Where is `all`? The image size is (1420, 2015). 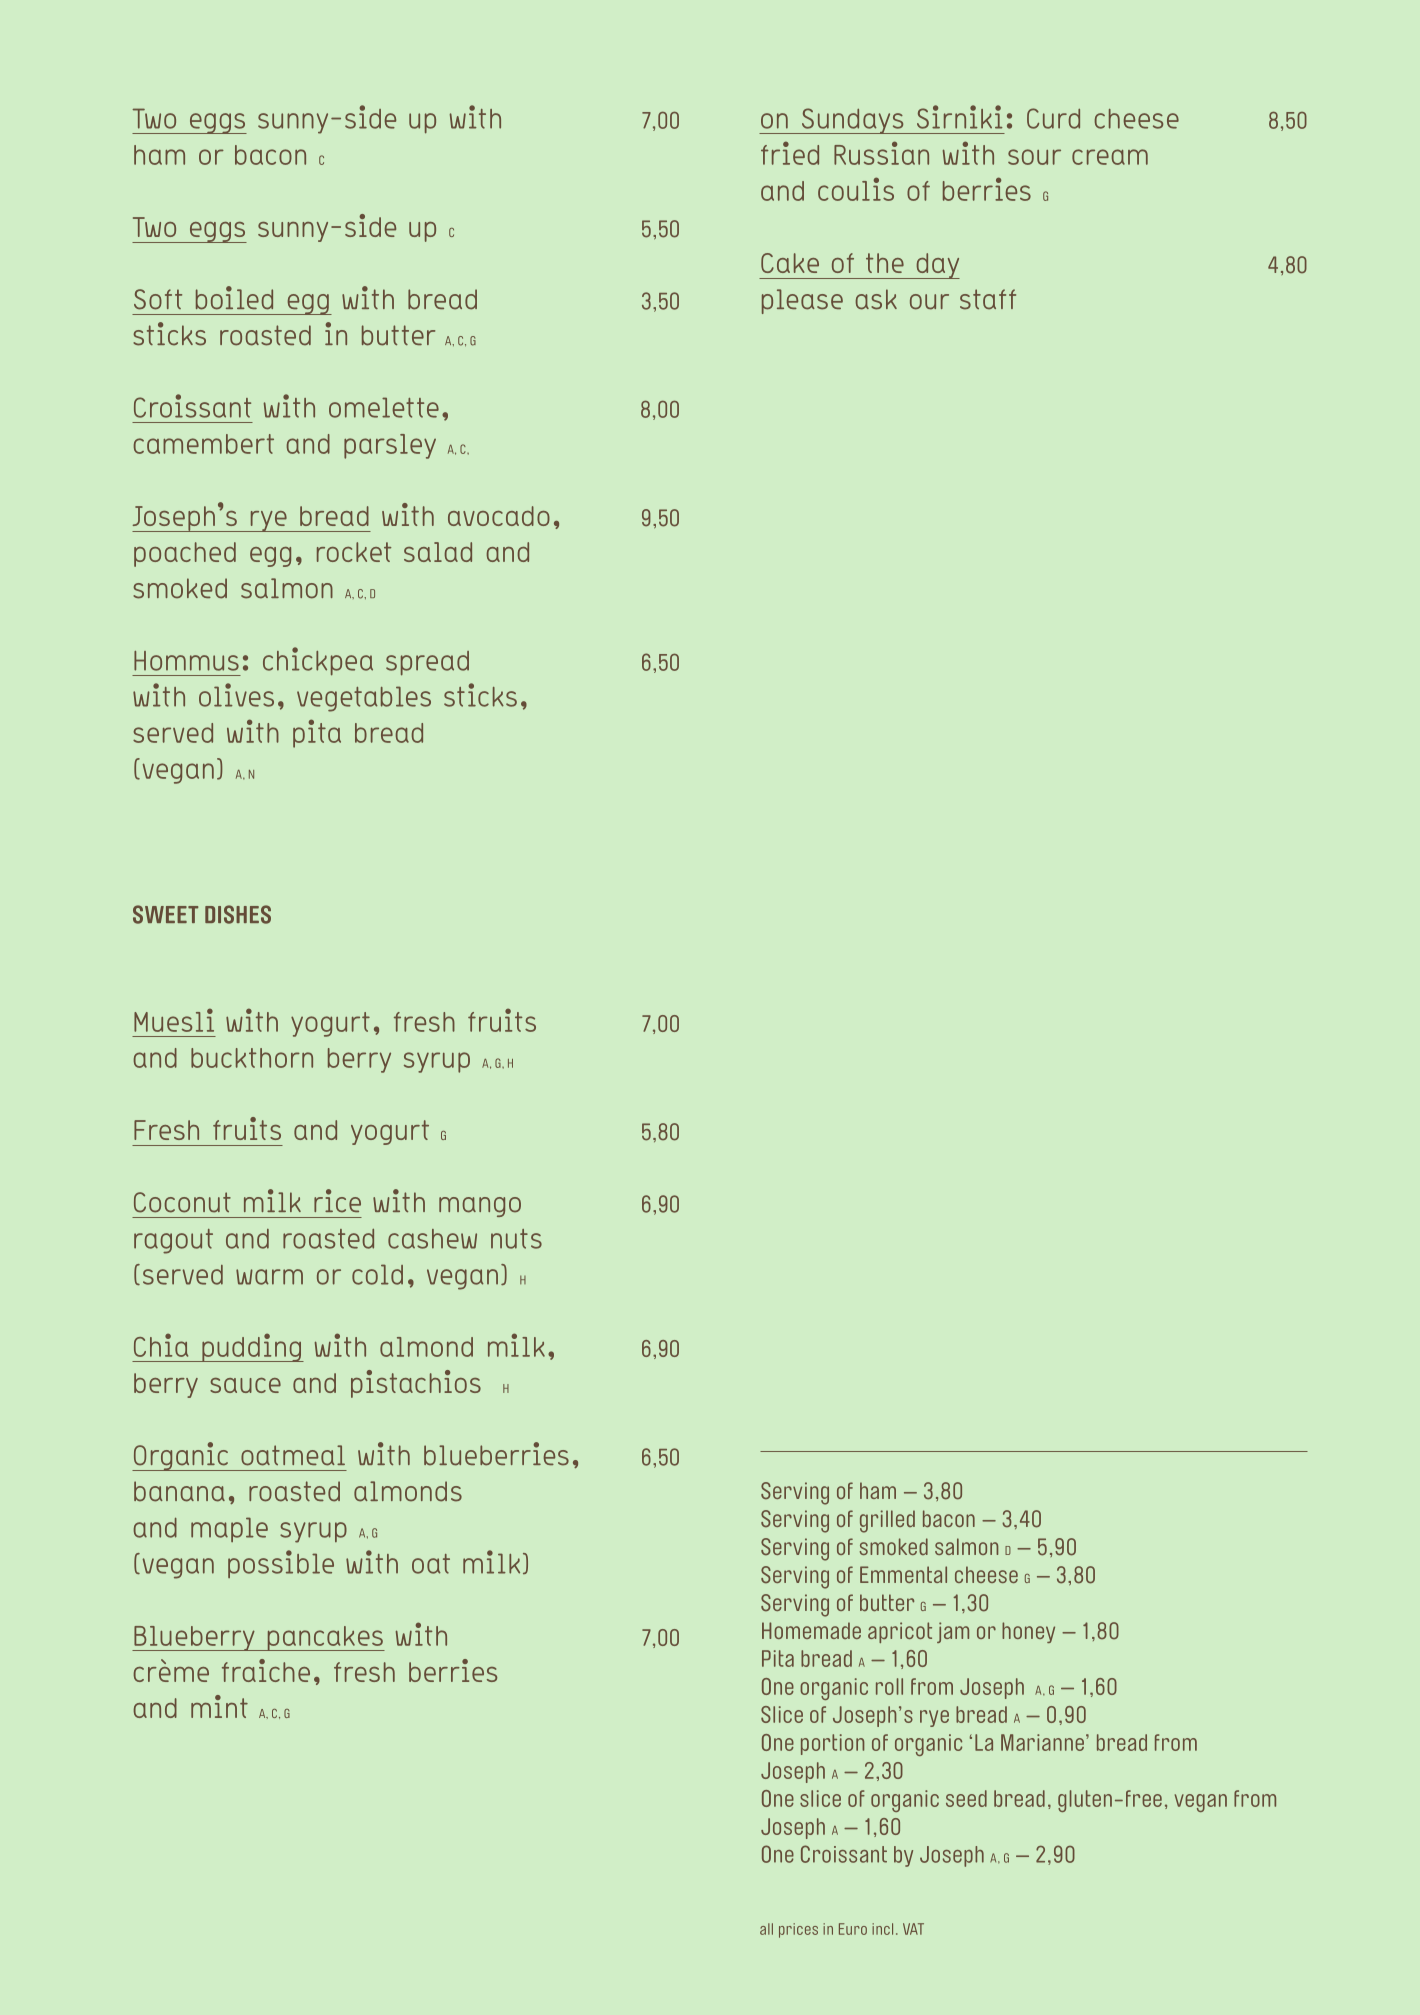
all is located at coordinates (766, 1929).
